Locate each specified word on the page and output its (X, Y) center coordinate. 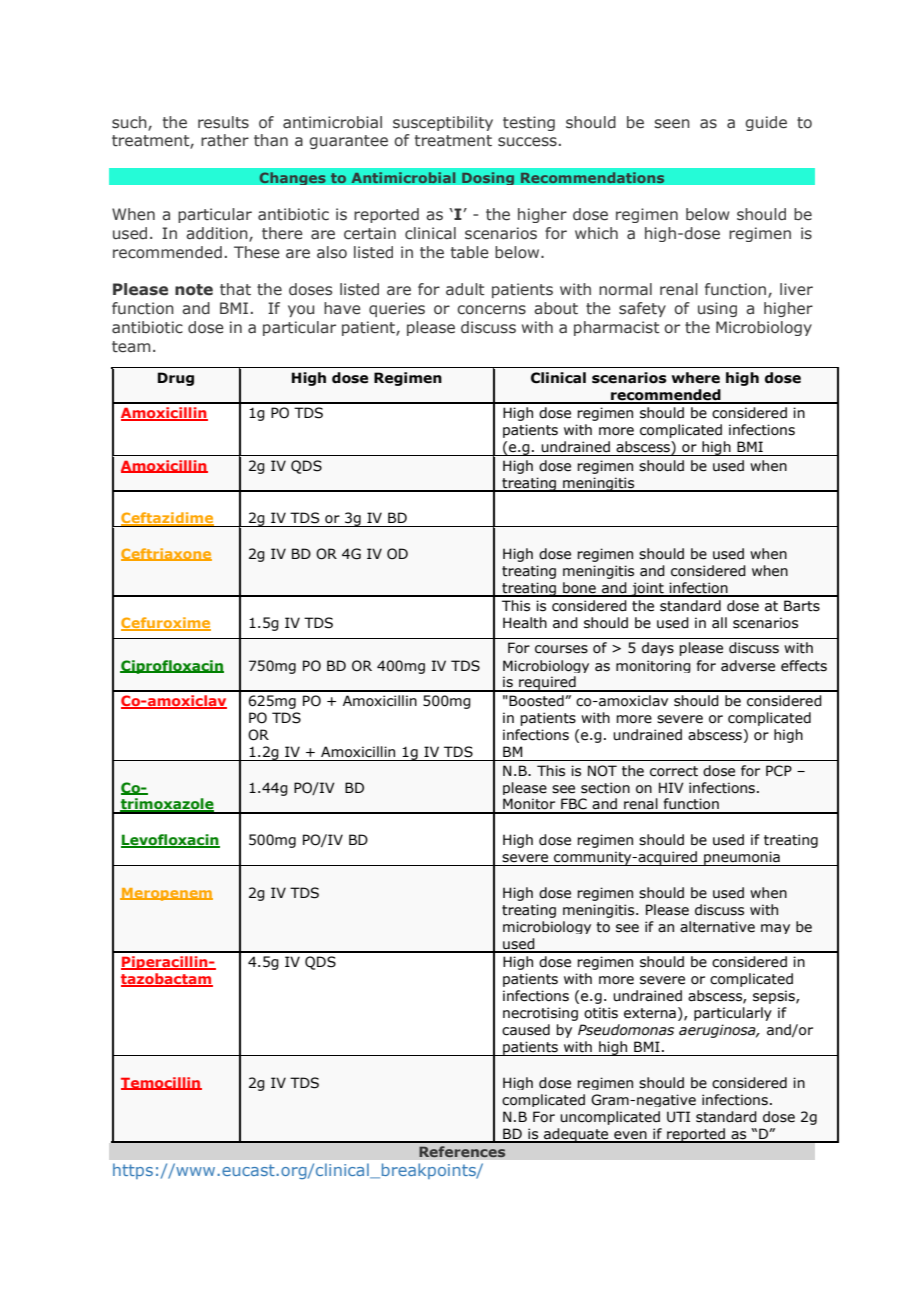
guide (766, 123)
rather (225, 140)
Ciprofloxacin (172, 667)
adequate (576, 1135)
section (605, 788)
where (695, 378)
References (462, 1152)
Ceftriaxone (166, 554)
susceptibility (443, 123)
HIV (671, 787)
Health (525, 623)
